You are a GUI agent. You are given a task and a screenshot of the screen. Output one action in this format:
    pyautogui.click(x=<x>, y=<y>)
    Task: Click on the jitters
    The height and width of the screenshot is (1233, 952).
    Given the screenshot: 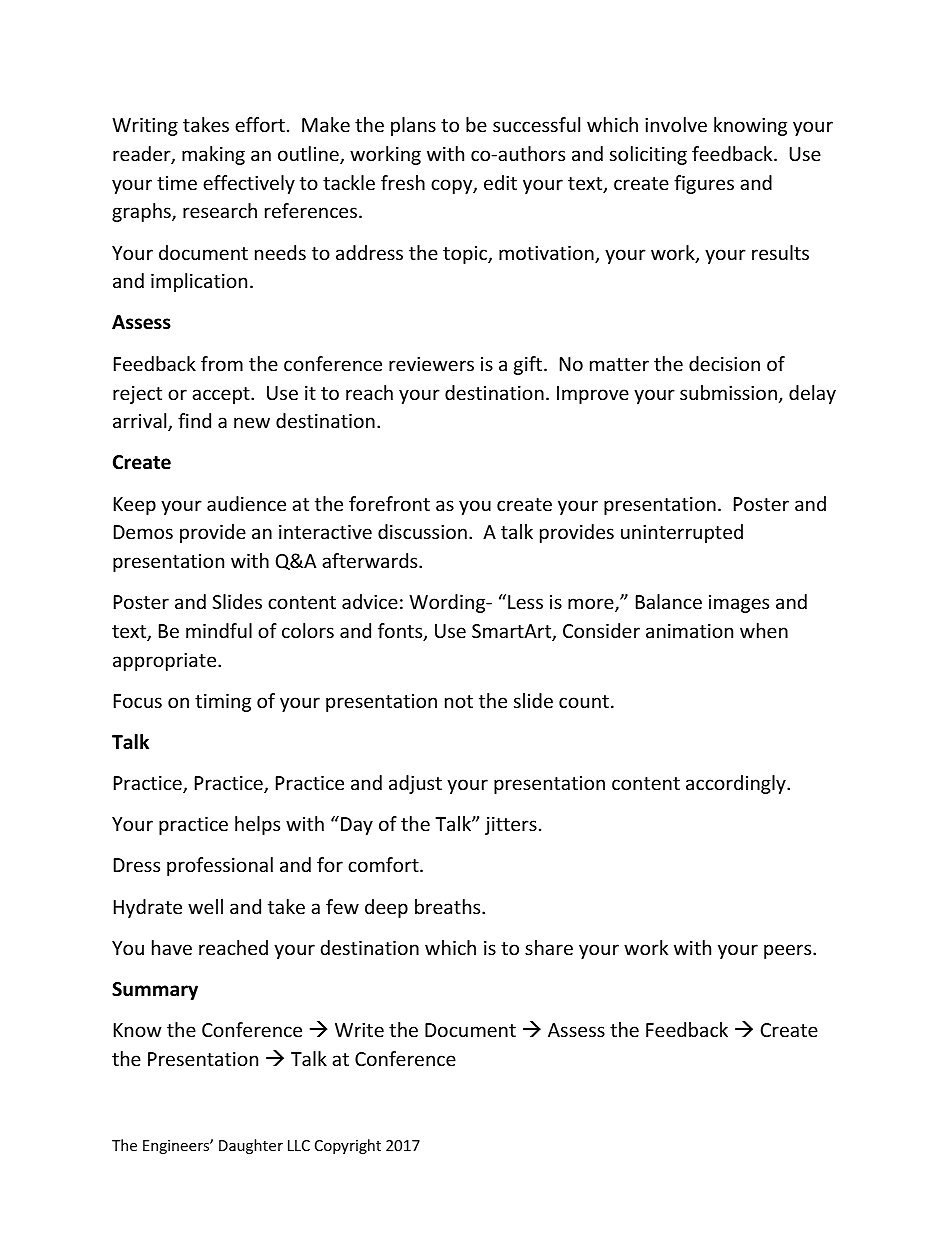 What is the action you would take?
    pyautogui.click(x=511, y=826)
